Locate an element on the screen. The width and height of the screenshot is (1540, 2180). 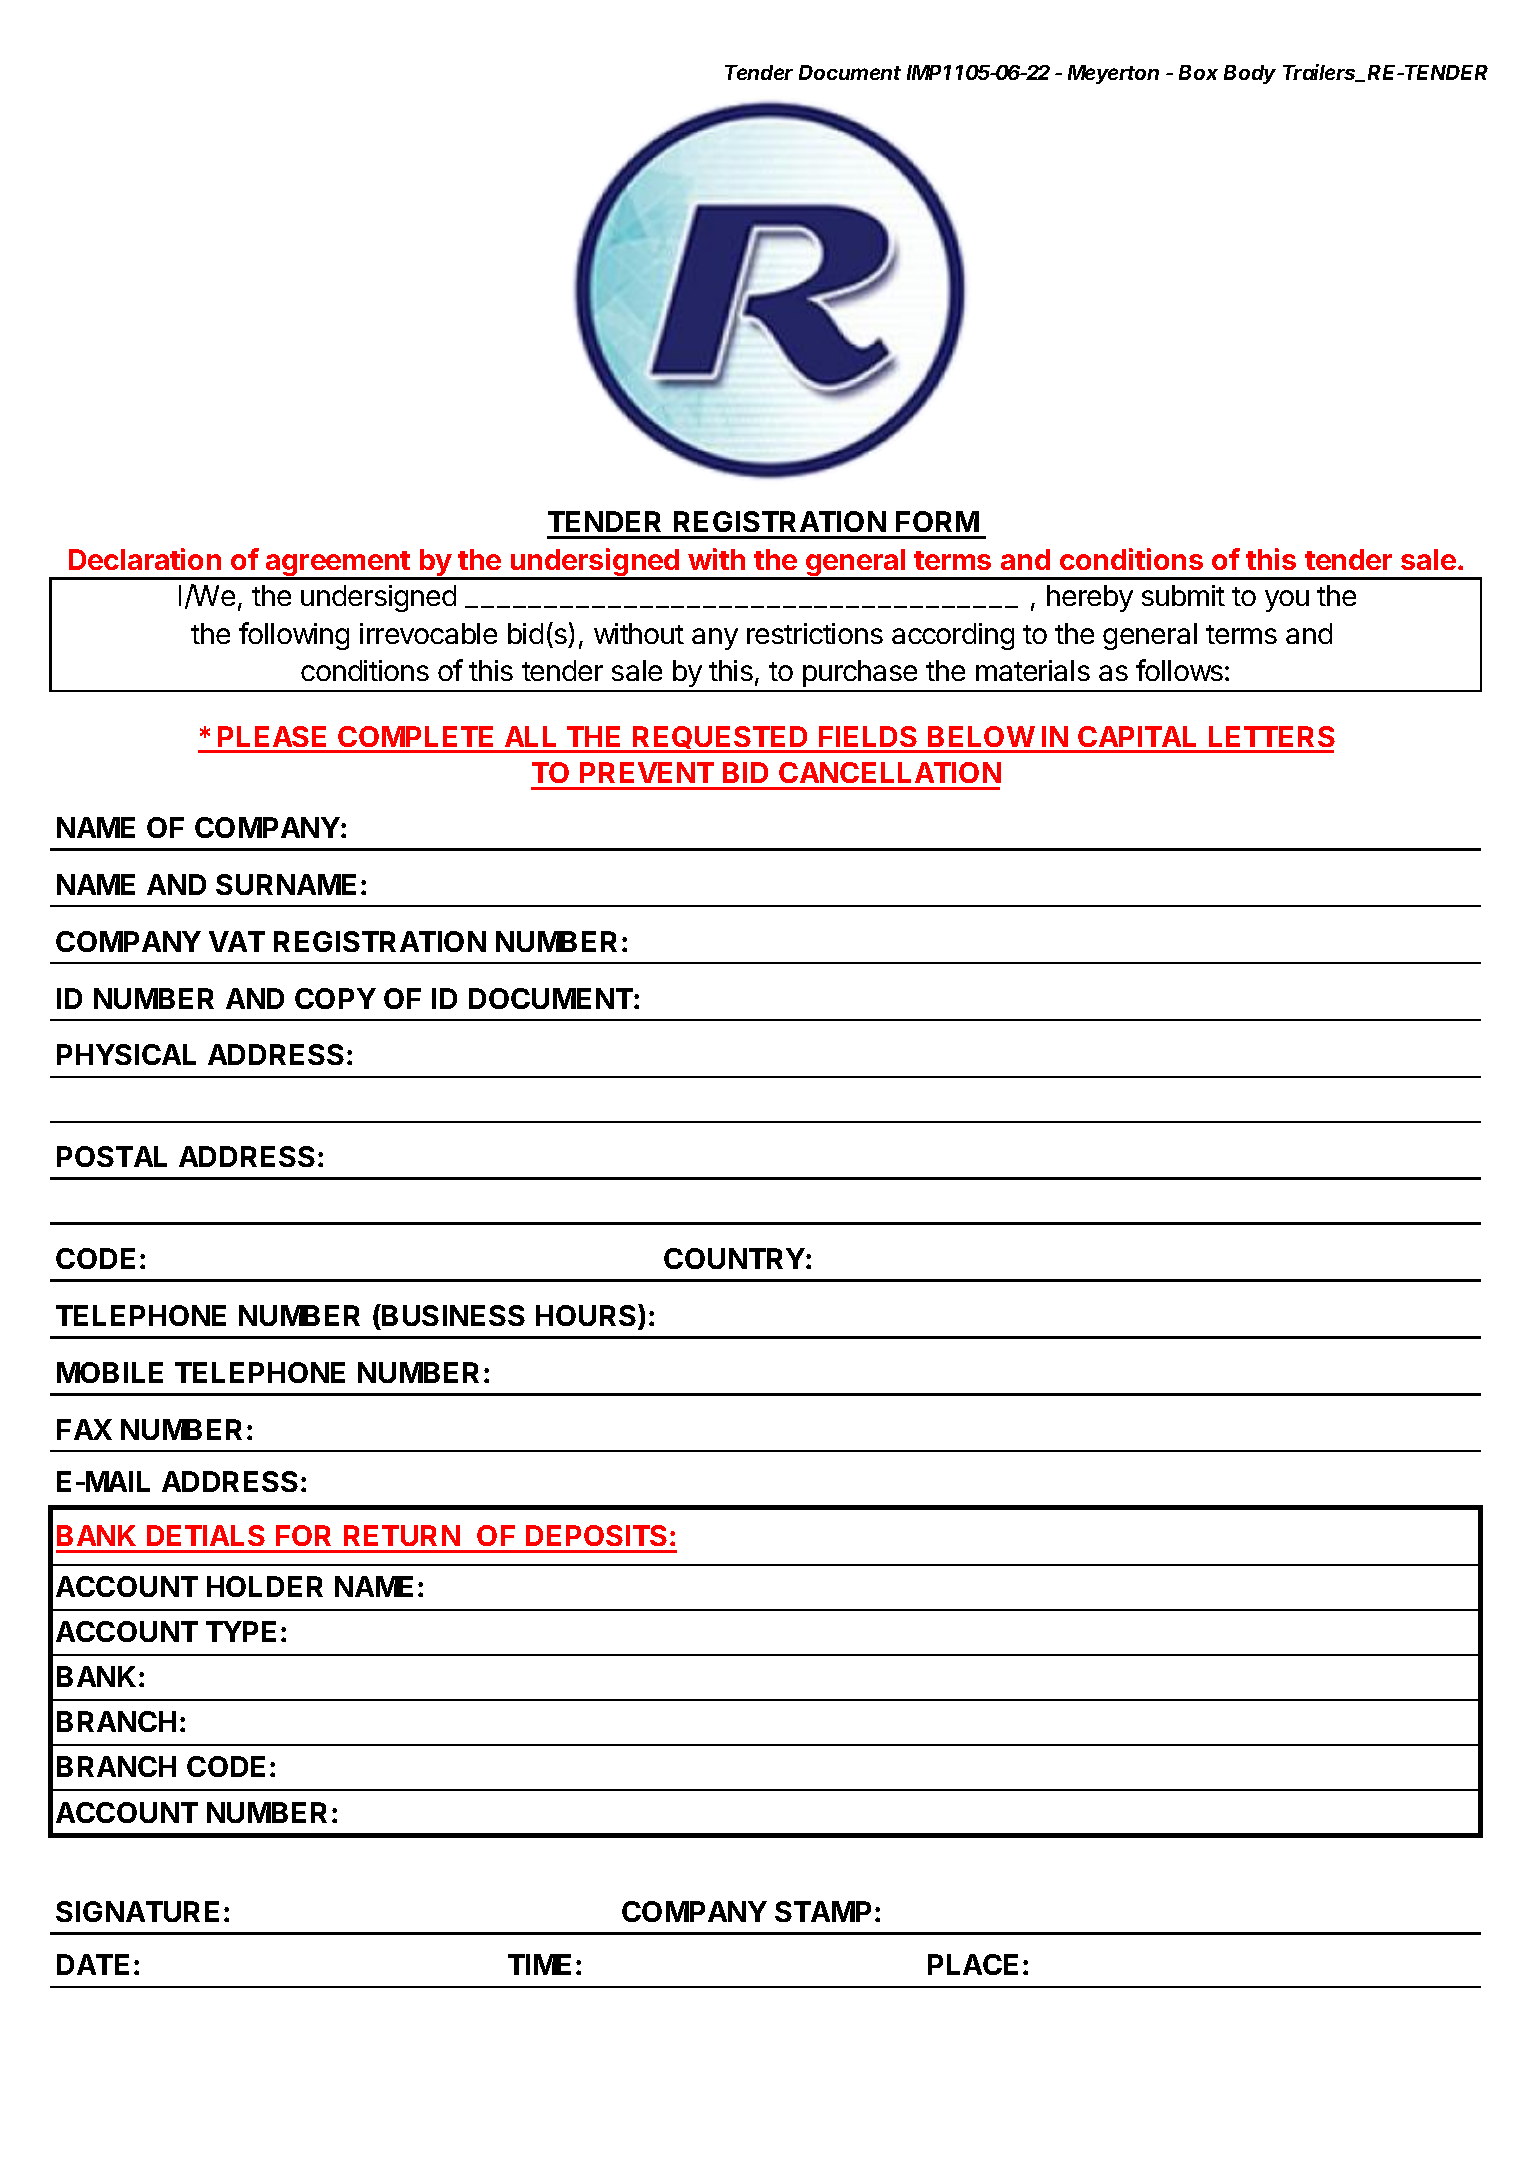
PLACE is located at coordinates (973, 1964).
